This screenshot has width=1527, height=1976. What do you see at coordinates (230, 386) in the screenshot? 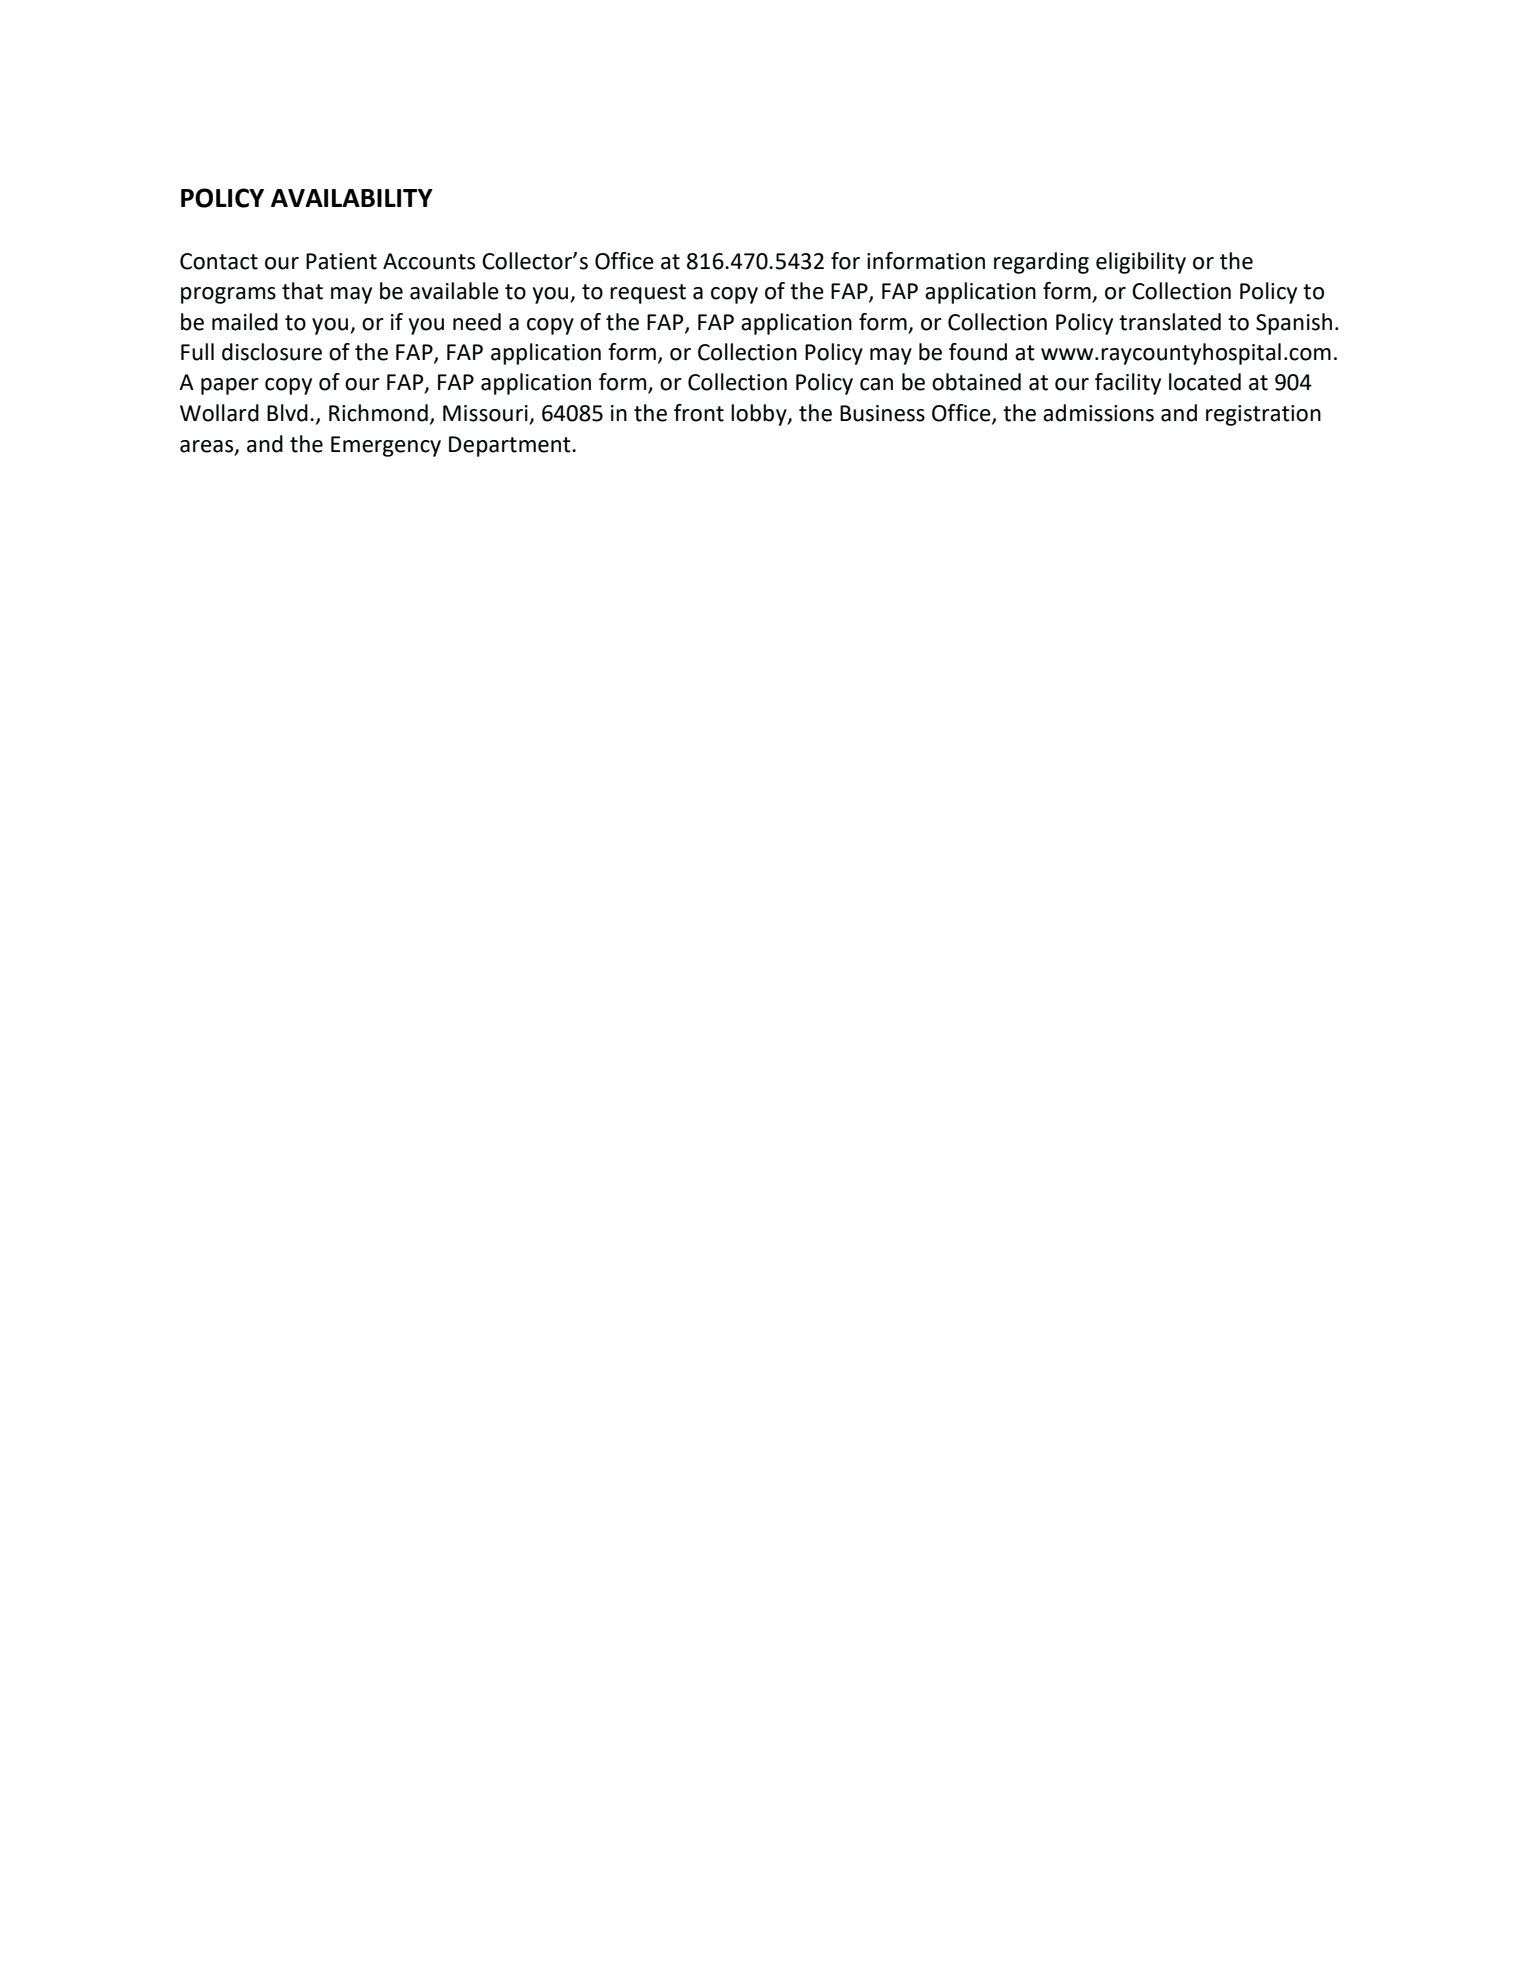
I see `paper` at bounding box center [230, 386].
